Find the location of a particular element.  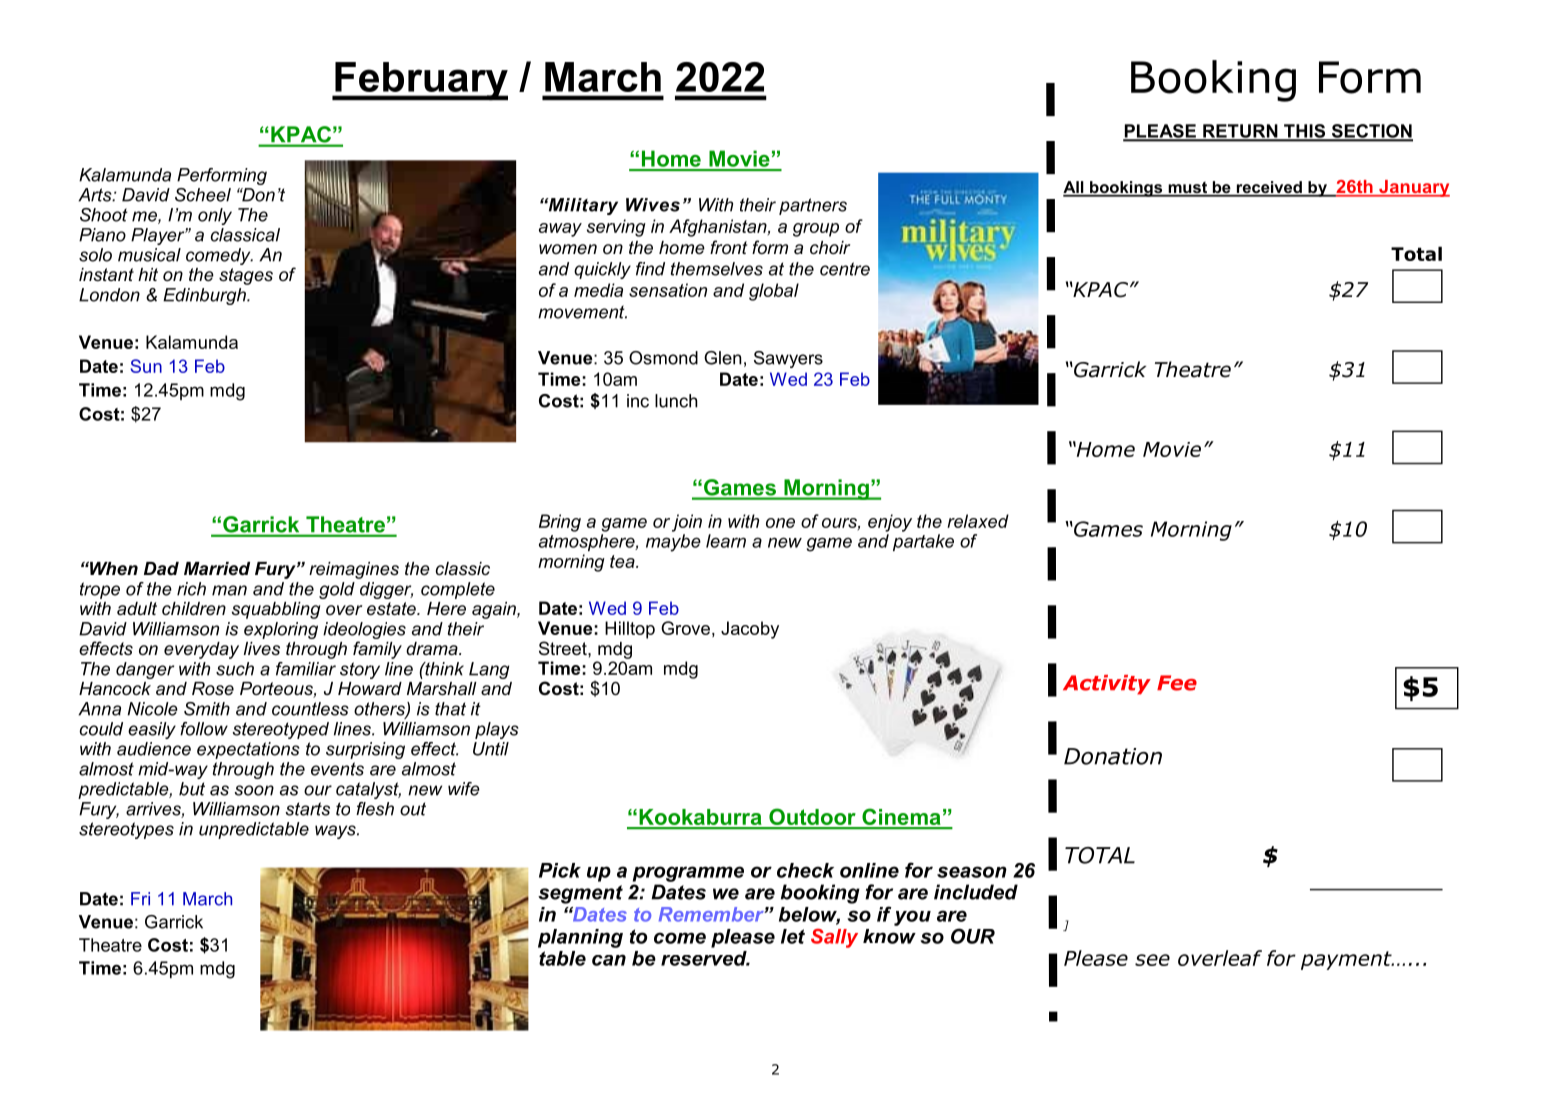

relaxed is located at coordinates (978, 521).
